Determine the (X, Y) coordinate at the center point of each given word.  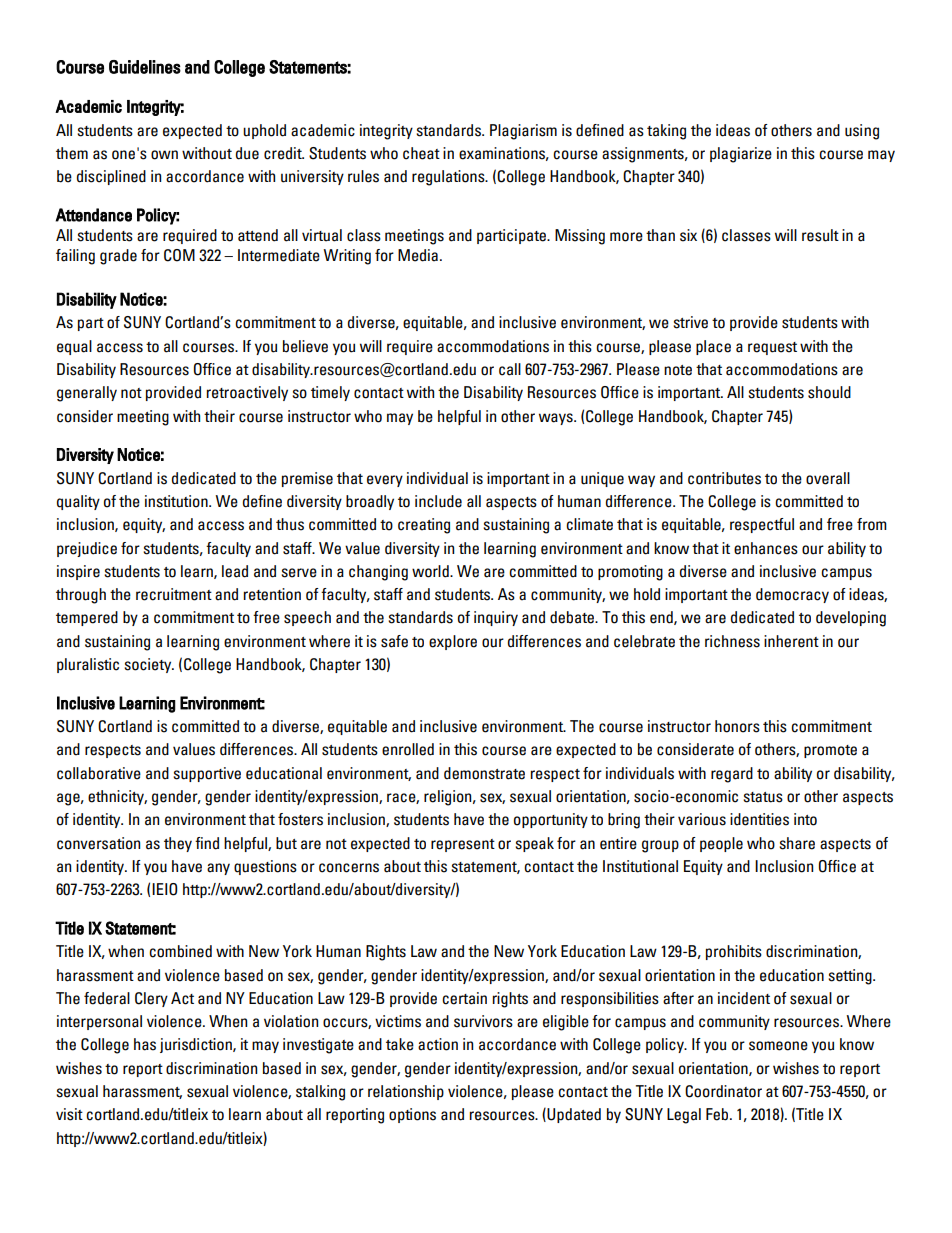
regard (732, 775)
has (145, 1044)
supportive (207, 774)
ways (557, 419)
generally (87, 394)
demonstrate (484, 773)
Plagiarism (523, 132)
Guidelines (145, 67)
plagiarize (741, 155)
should (829, 392)
